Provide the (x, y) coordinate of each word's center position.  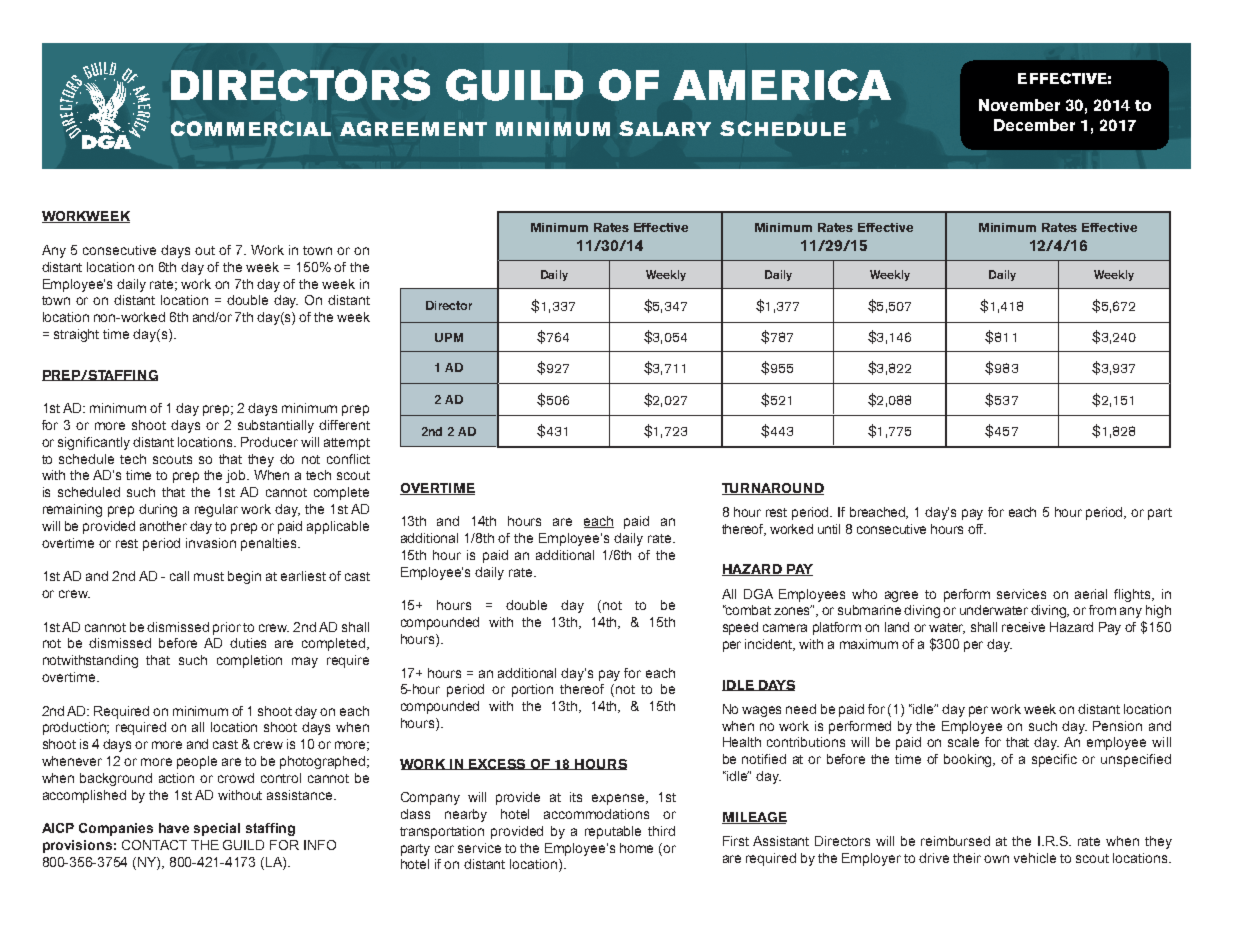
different (344, 425)
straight (76, 335)
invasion (211, 543)
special (217, 829)
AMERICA (782, 85)
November (1019, 105)
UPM (449, 337)
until (829, 529)
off (977, 529)
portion (532, 690)
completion (249, 661)
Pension (1117, 726)
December (1034, 125)
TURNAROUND (773, 489)
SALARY (665, 128)
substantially (276, 426)
